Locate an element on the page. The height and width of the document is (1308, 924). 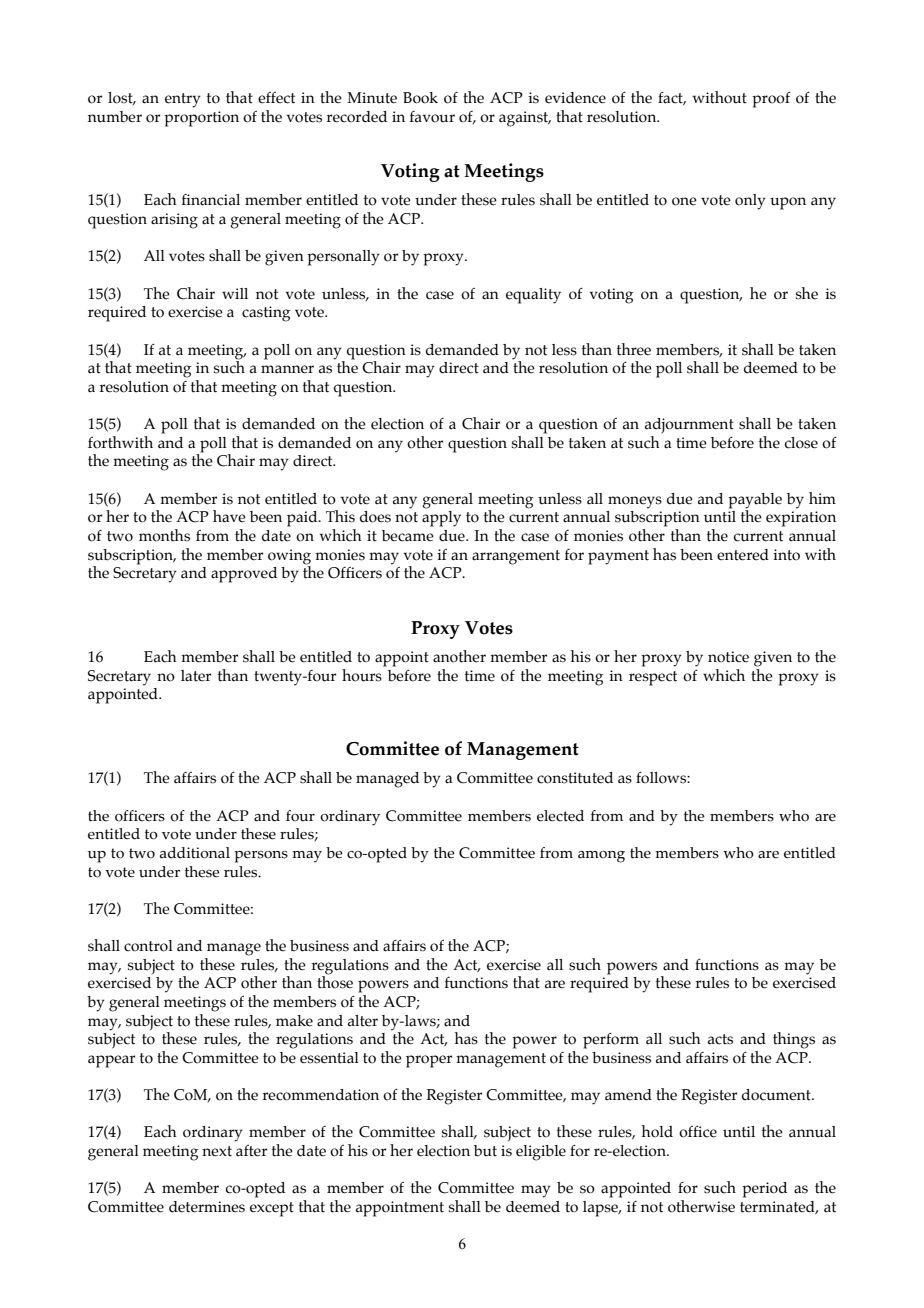
hours is located at coordinates (363, 674).
